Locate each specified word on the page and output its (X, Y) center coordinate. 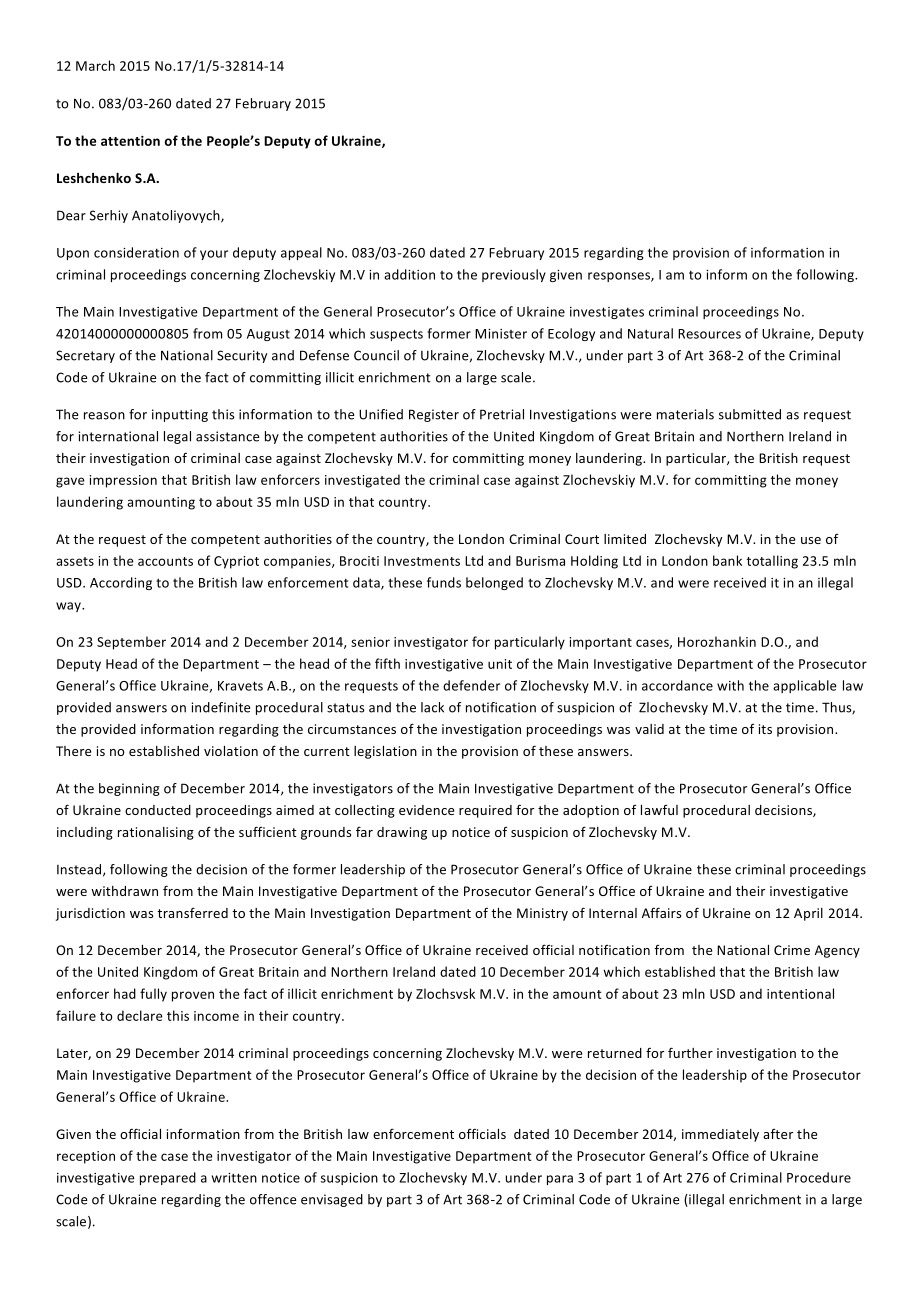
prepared (168, 1178)
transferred (192, 912)
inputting (180, 415)
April (808, 914)
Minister (501, 334)
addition (409, 274)
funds (444, 582)
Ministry (542, 914)
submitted (750, 414)
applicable (805, 686)
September (131, 643)
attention (130, 141)
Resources (709, 334)
